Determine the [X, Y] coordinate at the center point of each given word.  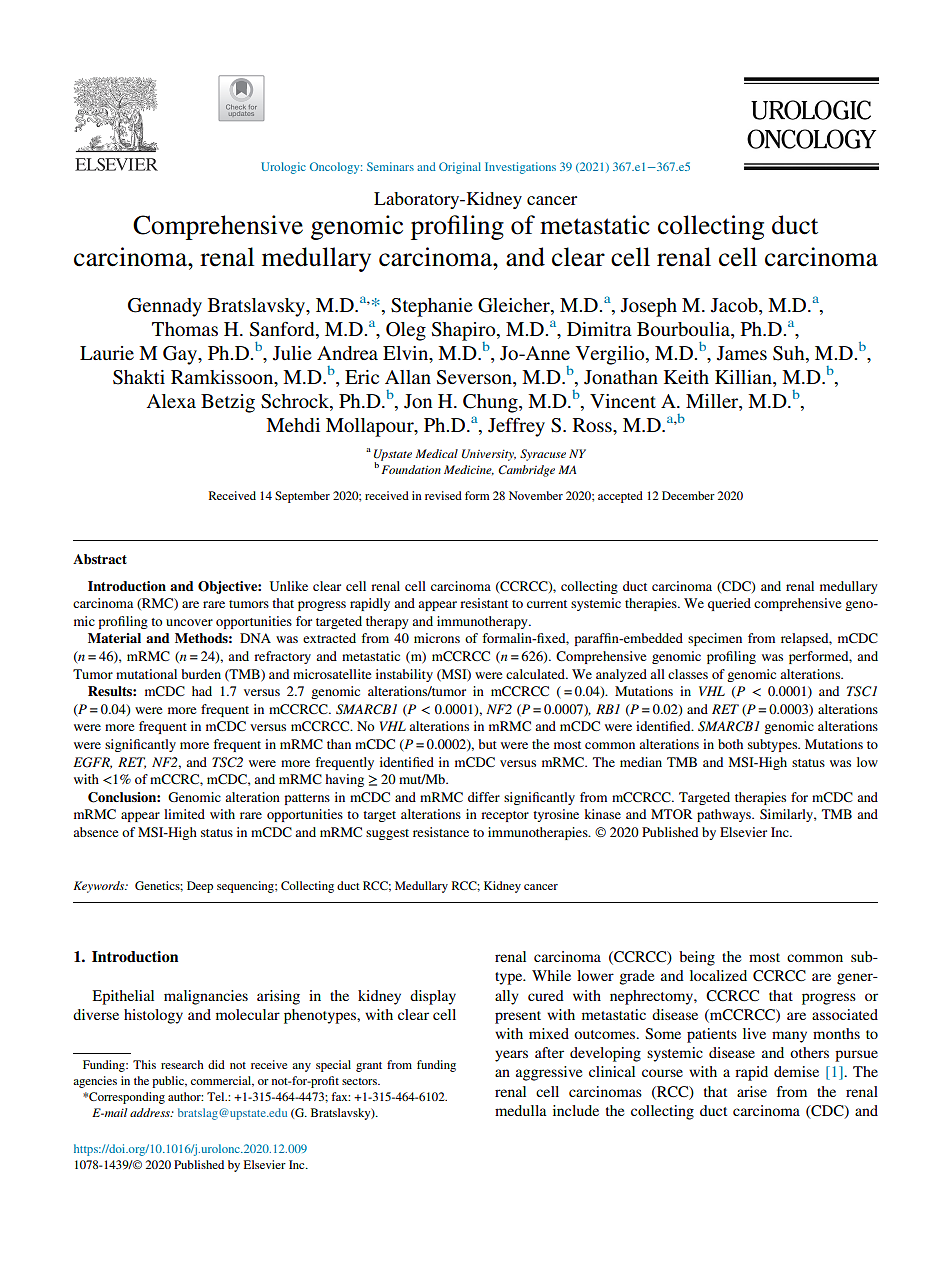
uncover [189, 622]
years [511, 1056]
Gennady [165, 307]
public [169, 1082]
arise [752, 1091]
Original [460, 168]
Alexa [171, 401]
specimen [715, 639]
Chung [491, 403]
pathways [725, 815]
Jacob [735, 306]
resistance [441, 832]
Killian [744, 378]
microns [437, 638]
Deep [200, 887]
